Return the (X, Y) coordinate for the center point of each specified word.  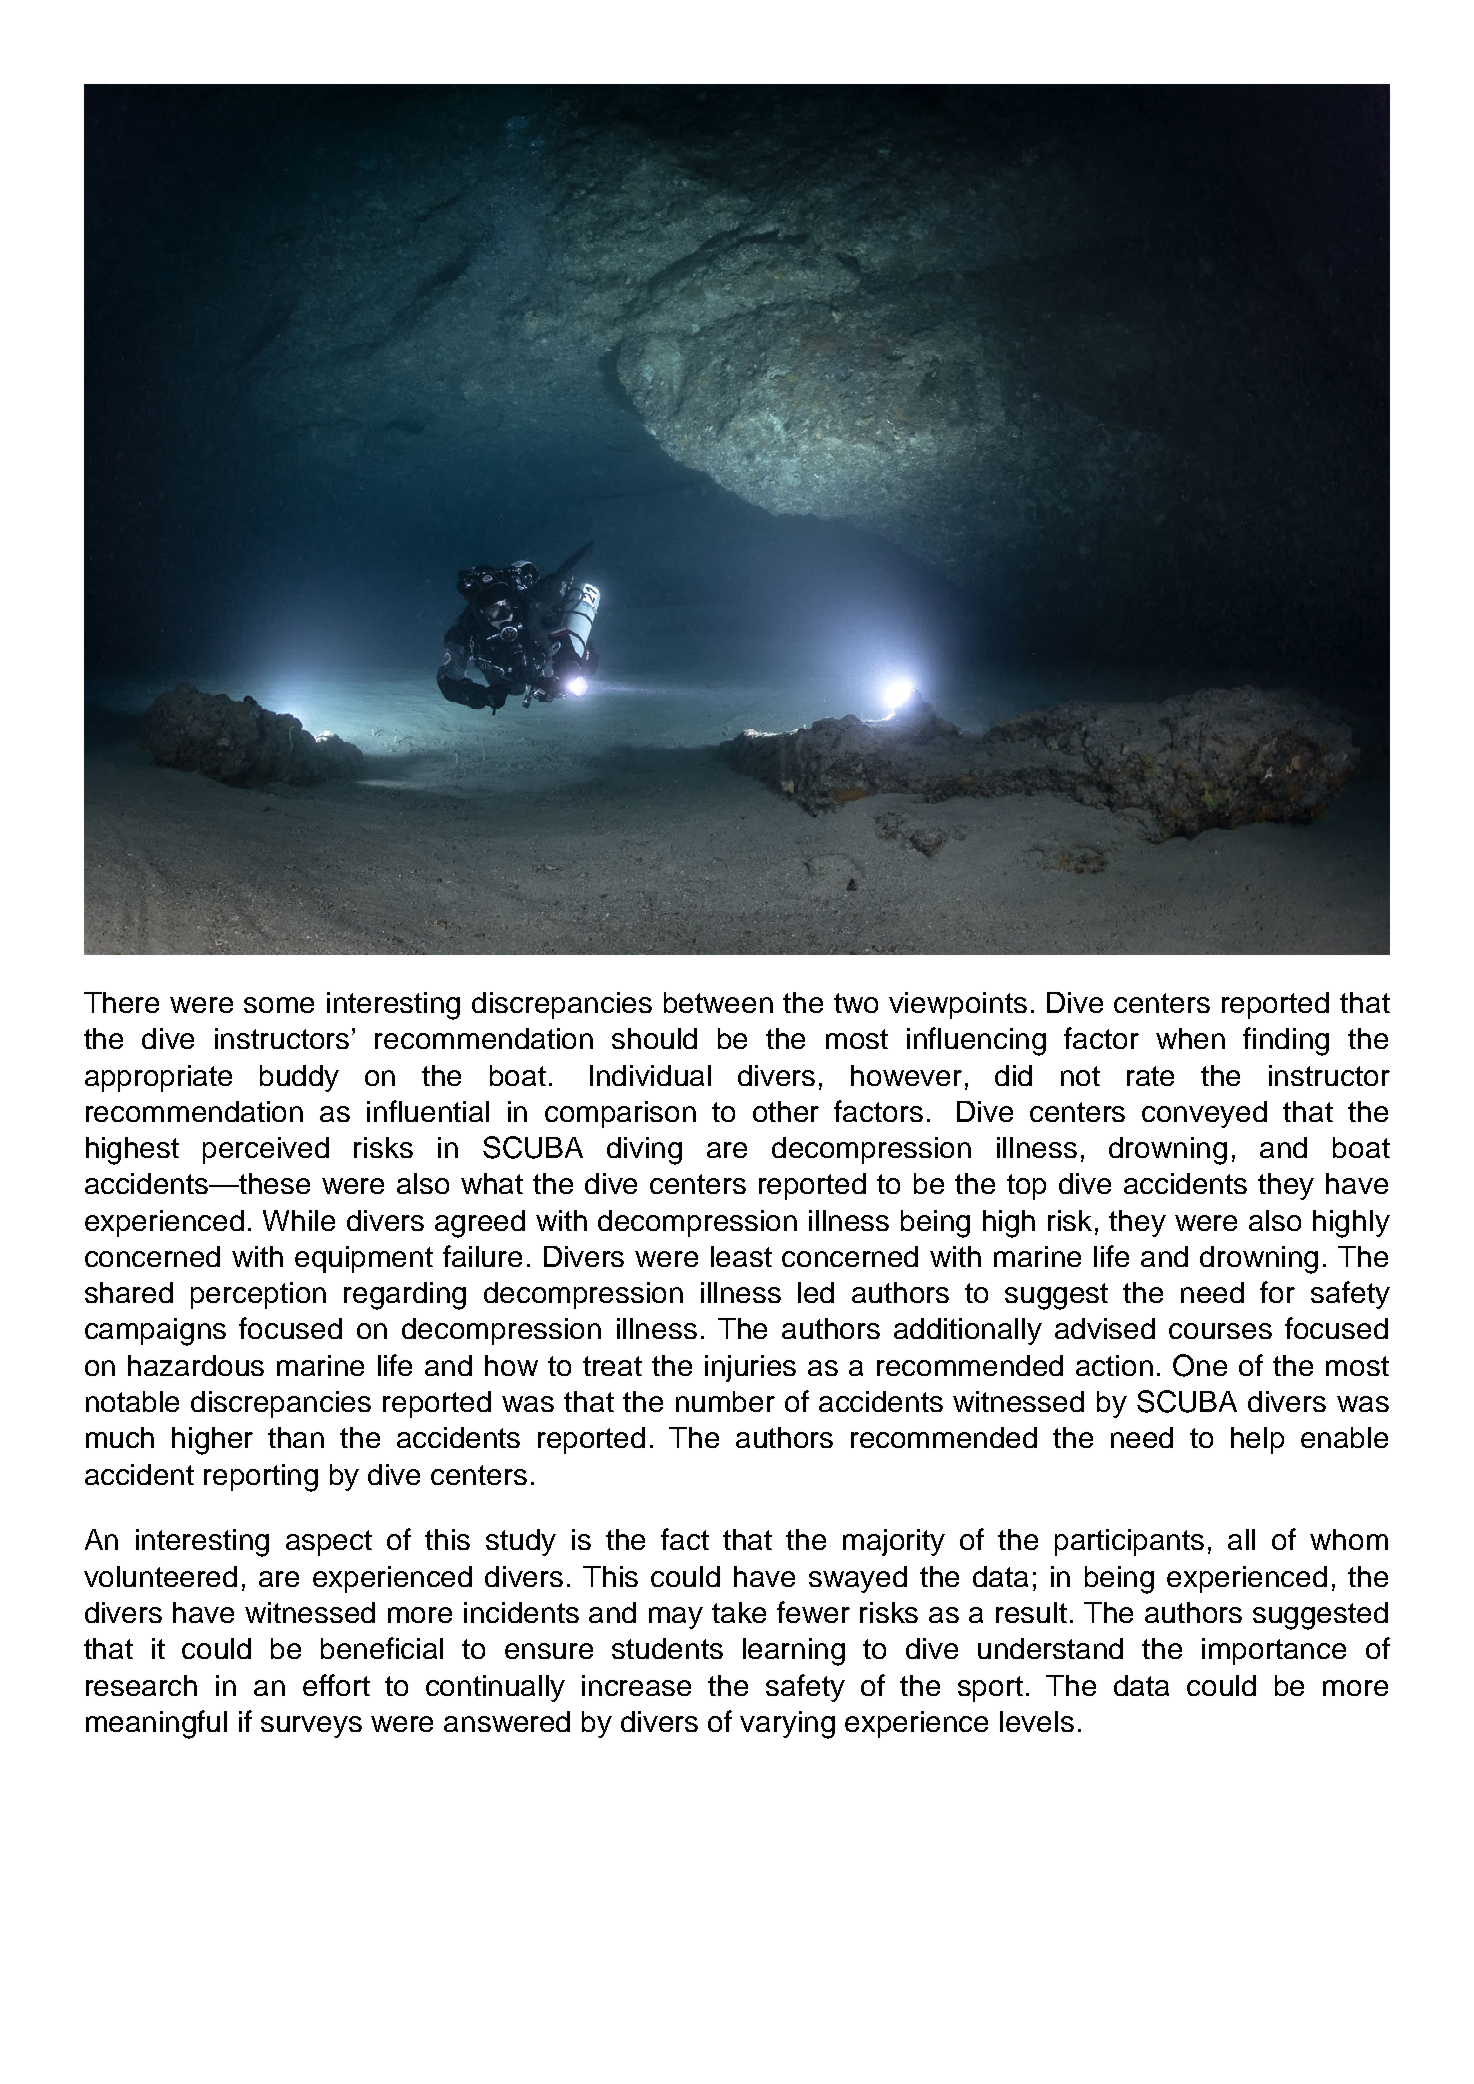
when (1190, 1038)
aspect (329, 1543)
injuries (750, 1368)
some (279, 1005)
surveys (311, 1727)
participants (1129, 1542)
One (1200, 1365)
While (299, 1220)
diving (644, 1151)
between (718, 1002)
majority (894, 1542)
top (1026, 1187)
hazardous (196, 1365)
